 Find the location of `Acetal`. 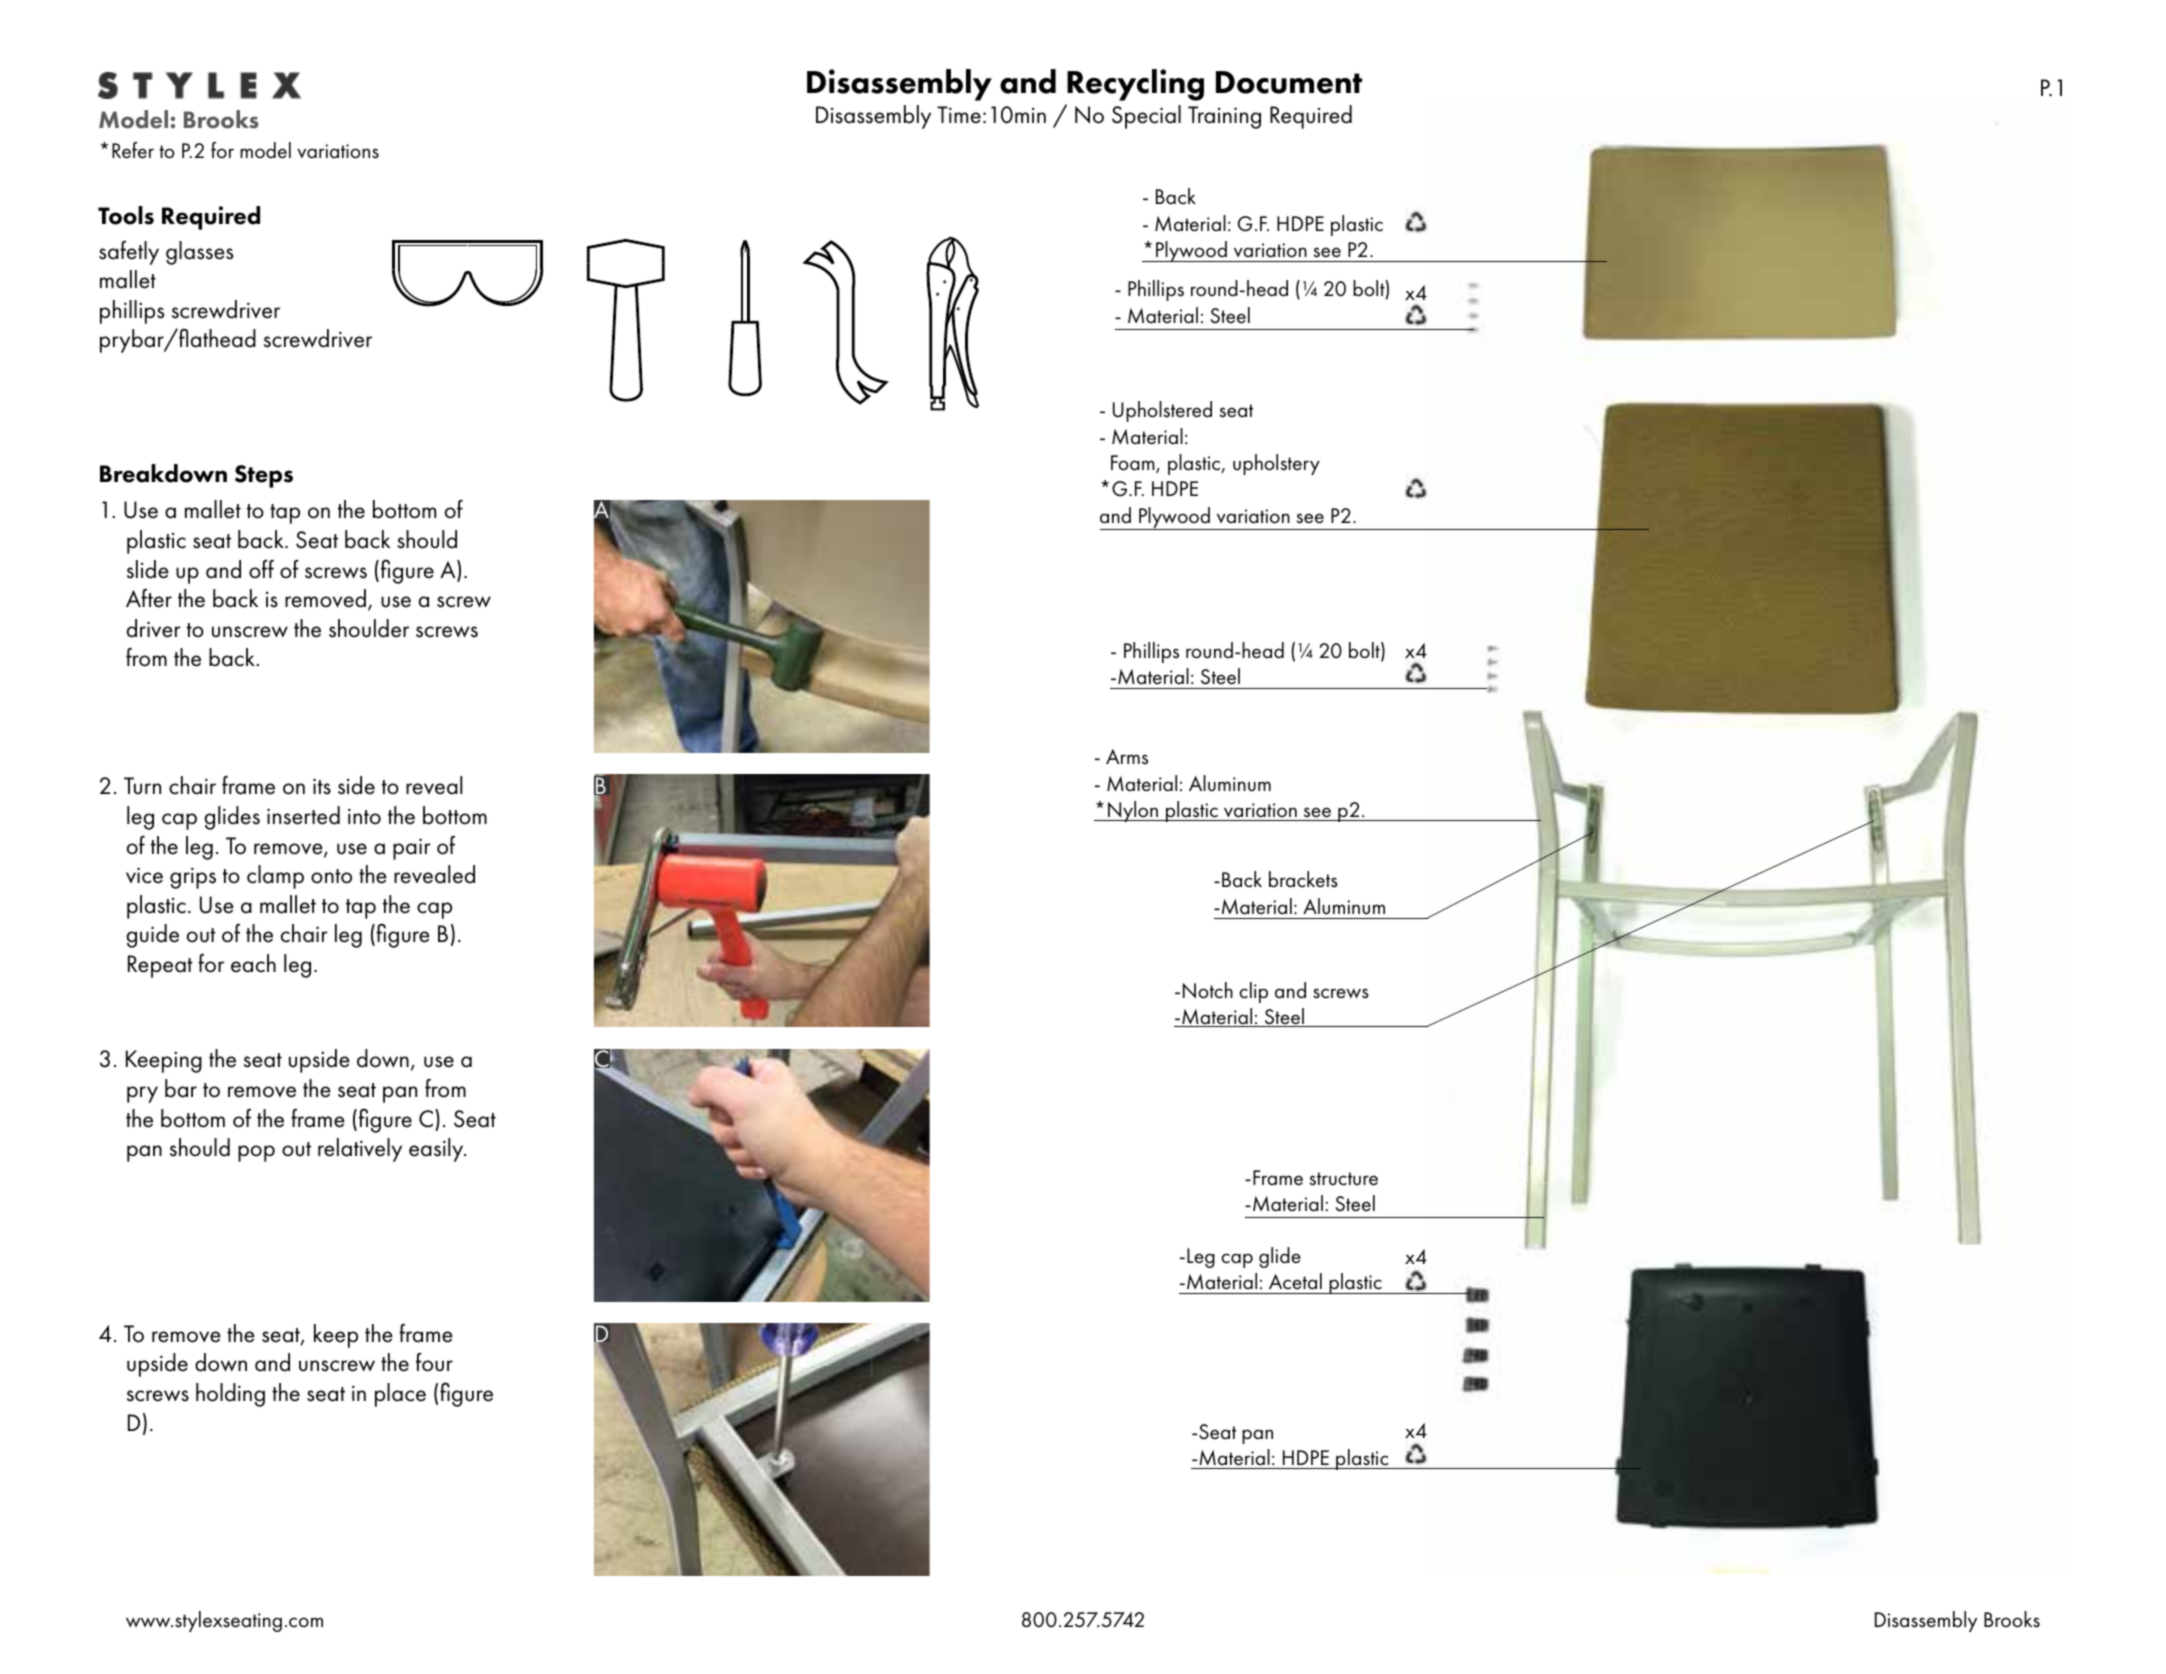

Acetal is located at coordinates (1295, 1281).
